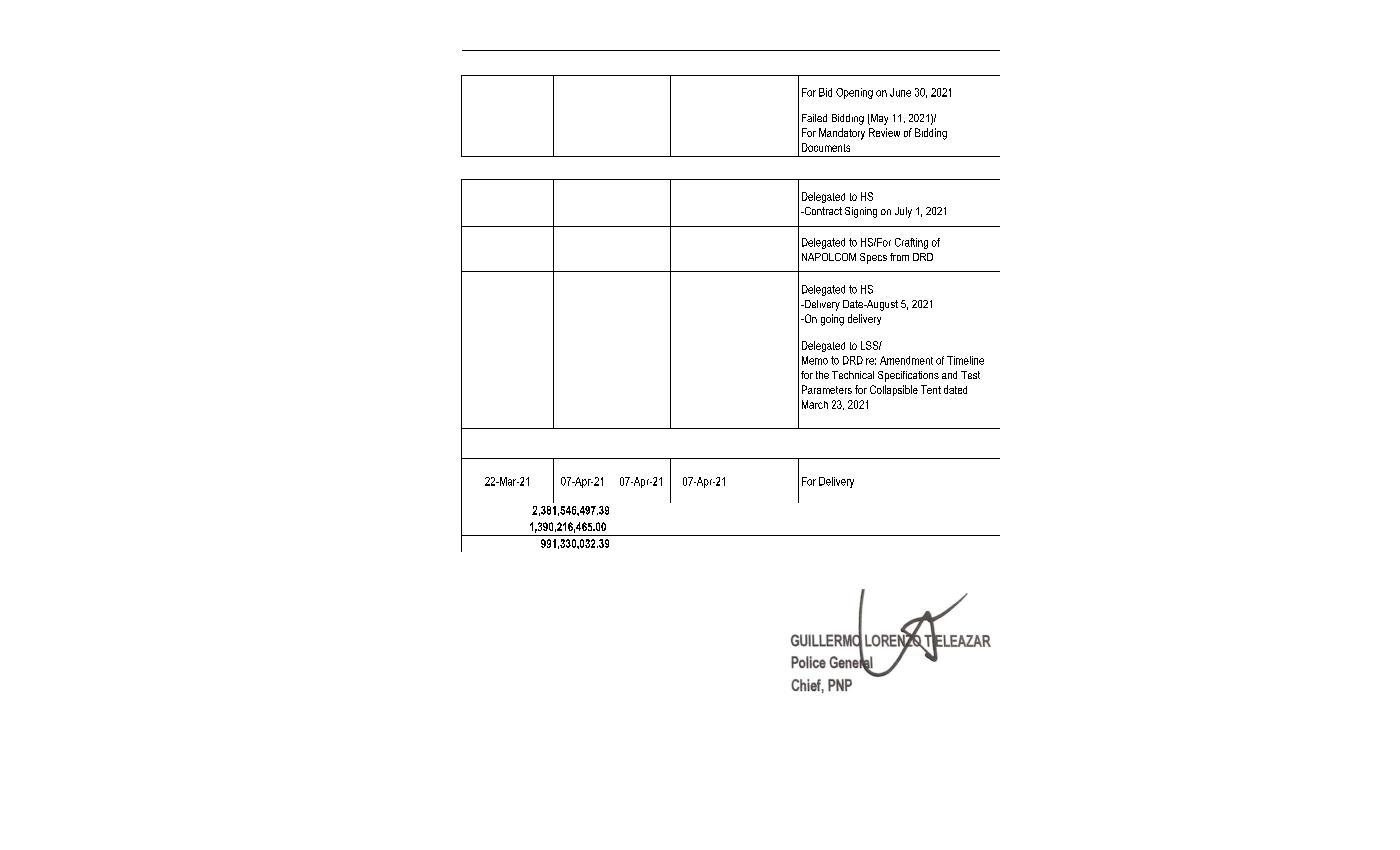  I want to click on Contract, so click(822, 211).
